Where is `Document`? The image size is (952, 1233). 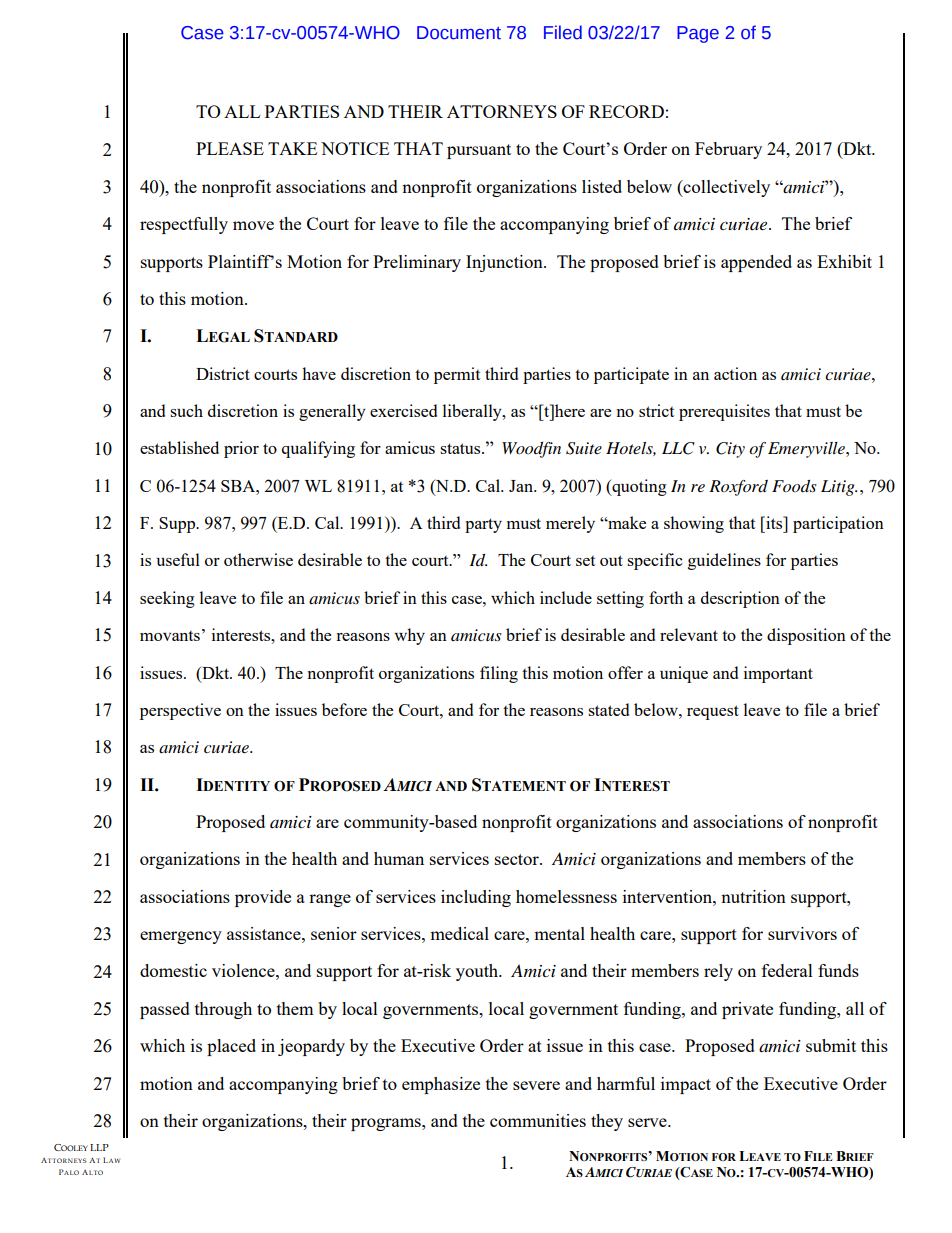 Document is located at coordinates (459, 33).
